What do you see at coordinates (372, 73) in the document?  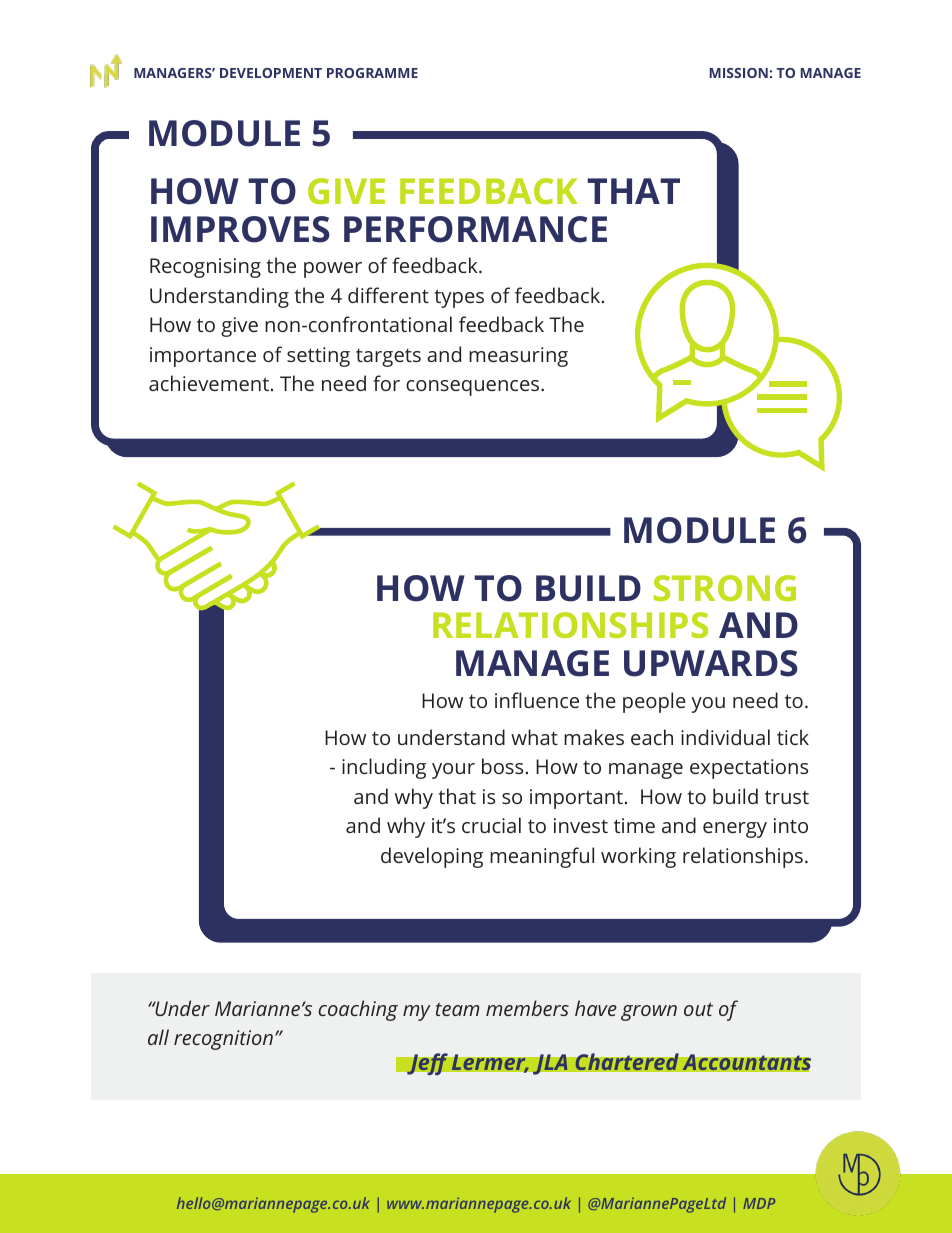 I see `PROGRAMME` at bounding box center [372, 73].
